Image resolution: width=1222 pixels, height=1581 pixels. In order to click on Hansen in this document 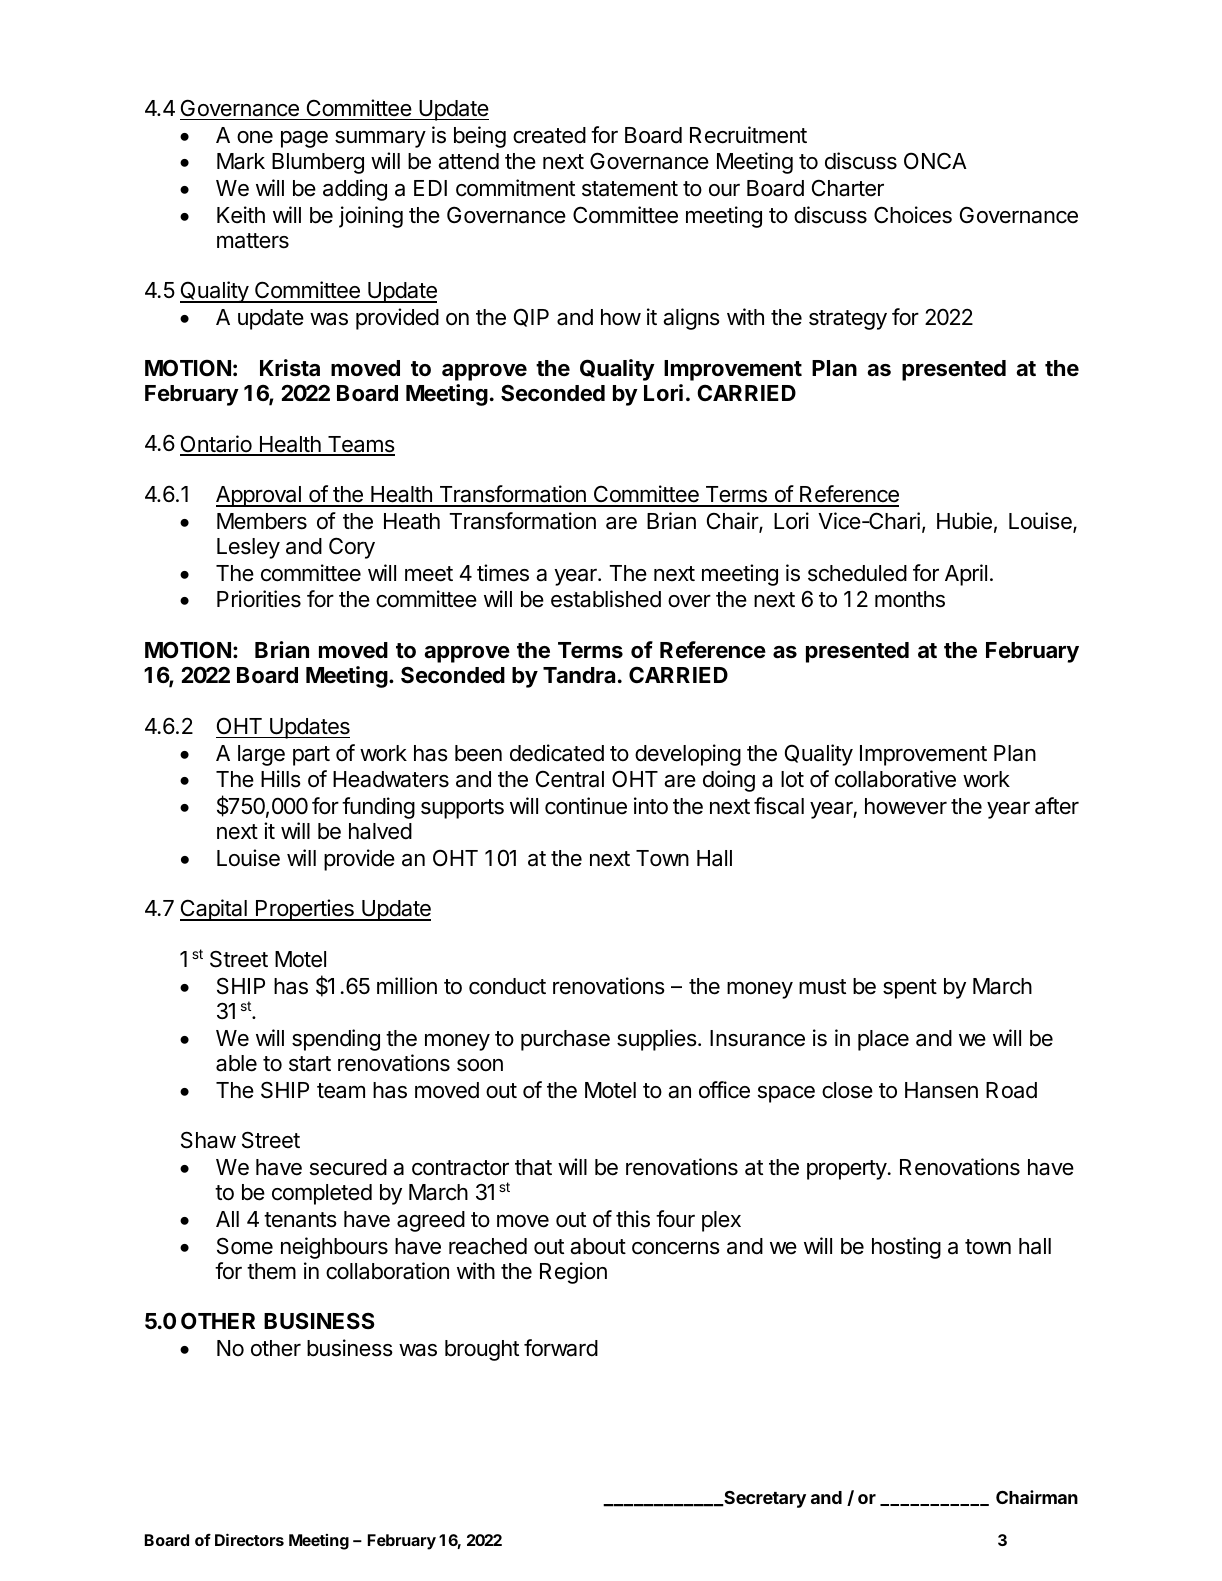, I will do `click(941, 1090)`.
